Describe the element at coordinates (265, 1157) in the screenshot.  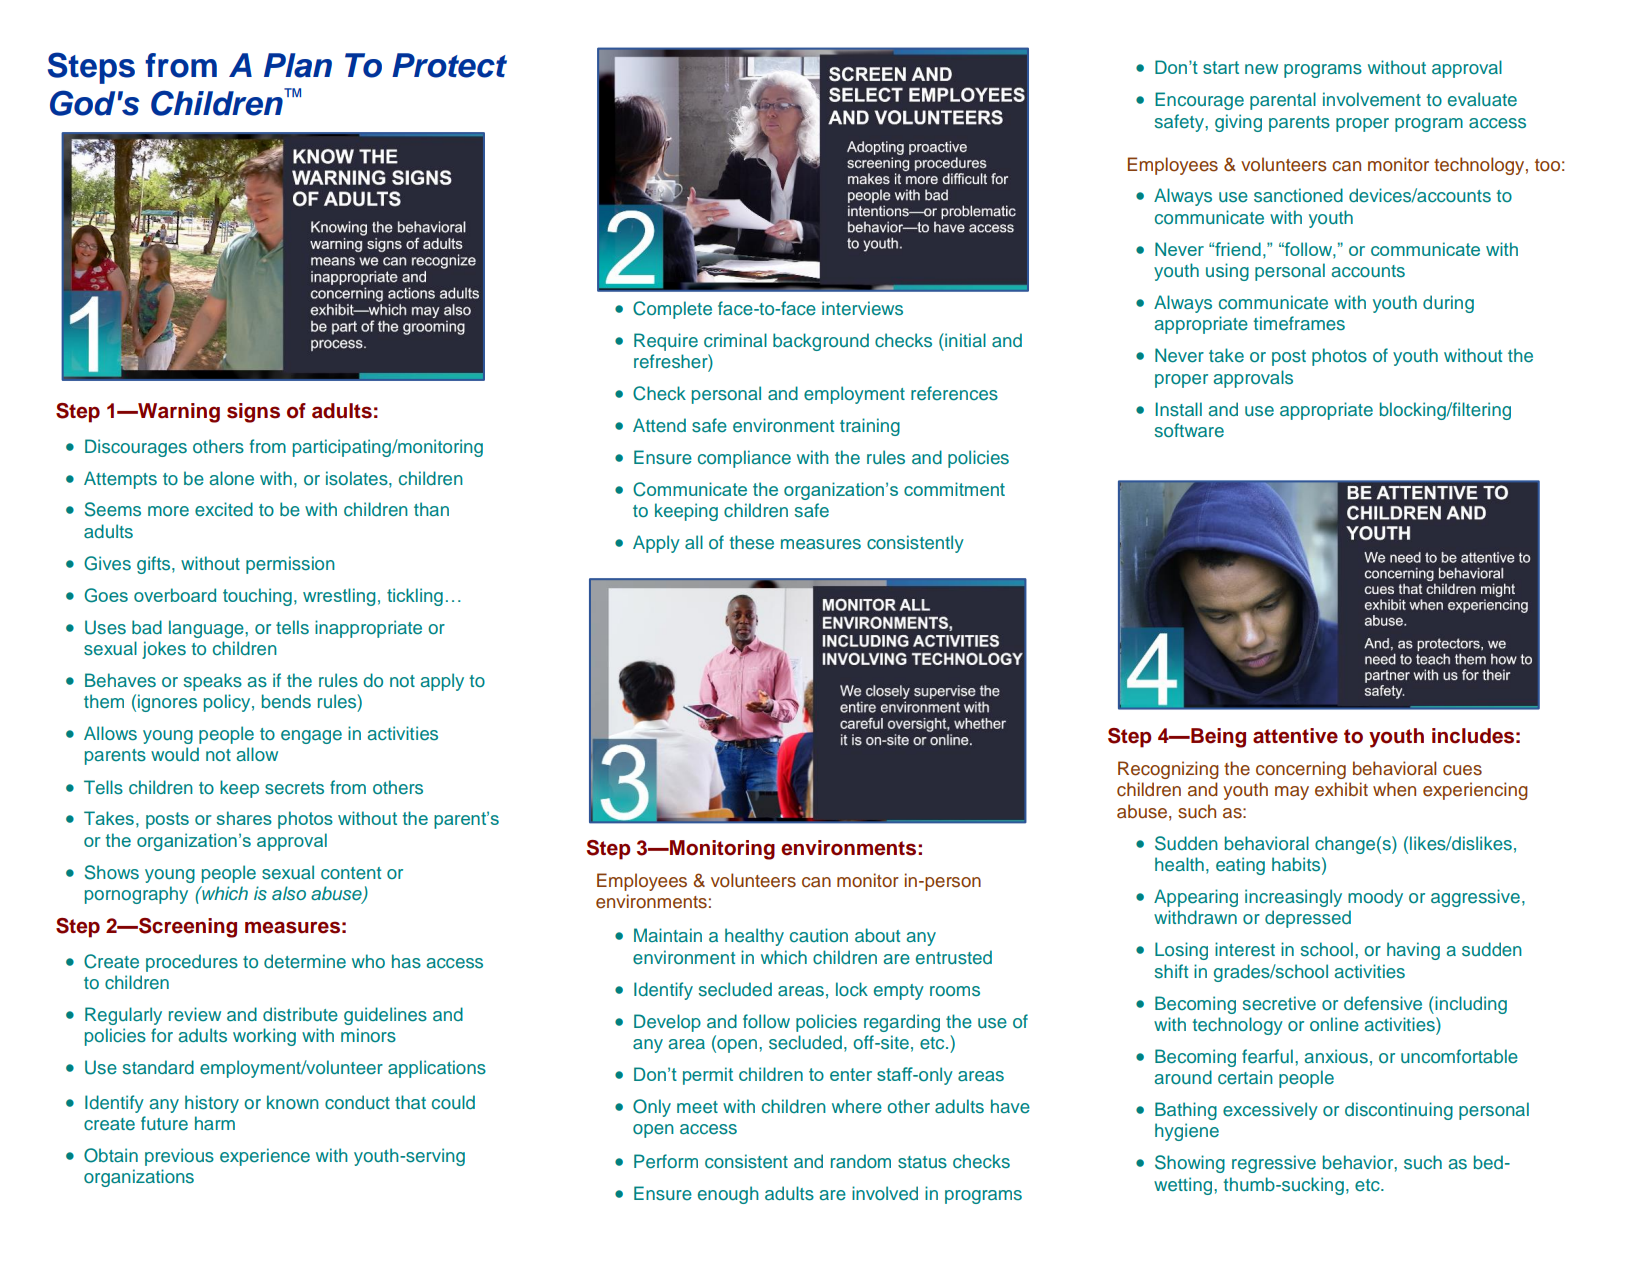
I see `experience` at that location.
